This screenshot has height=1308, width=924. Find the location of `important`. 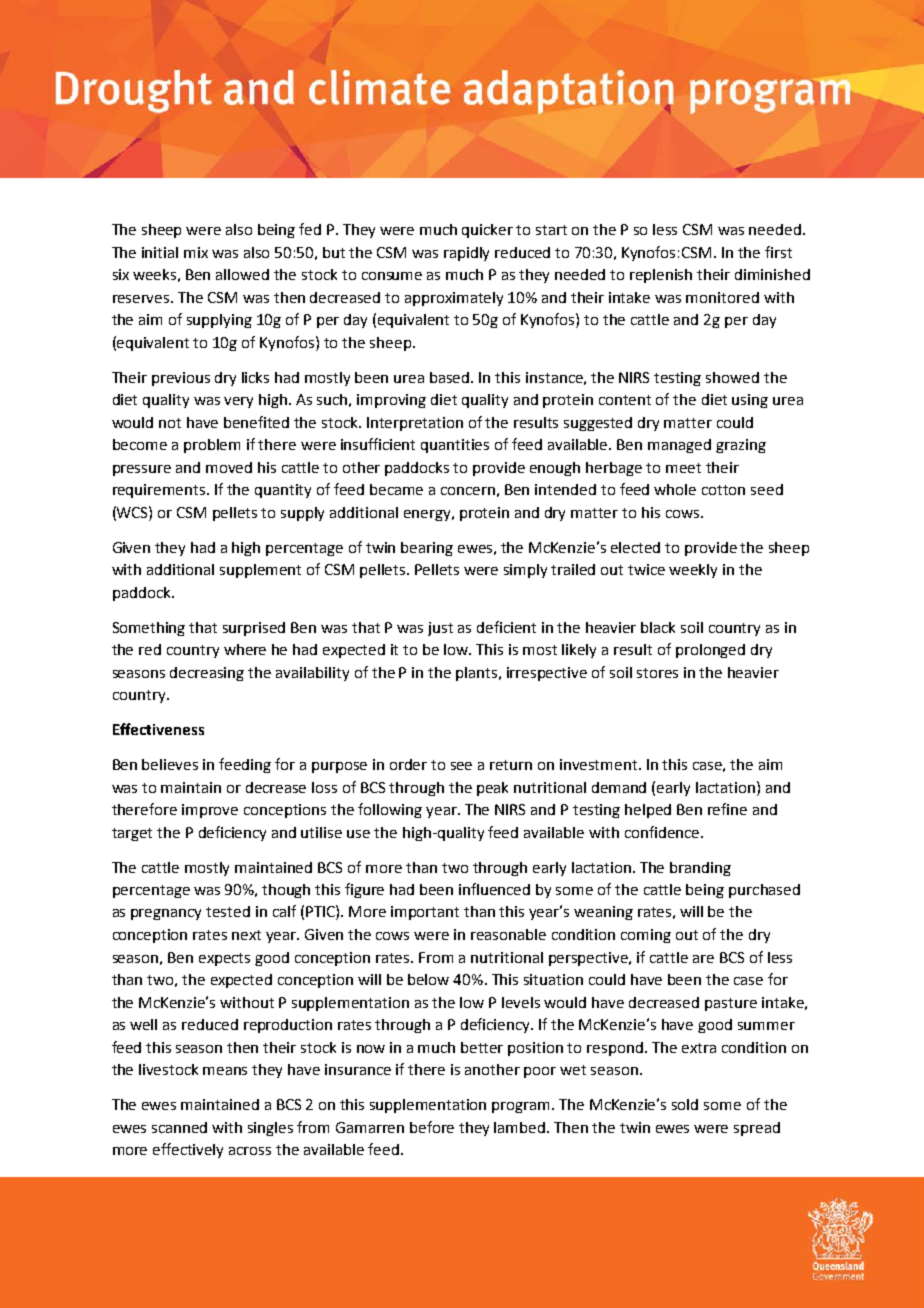

important is located at coordinates (425, 913).
